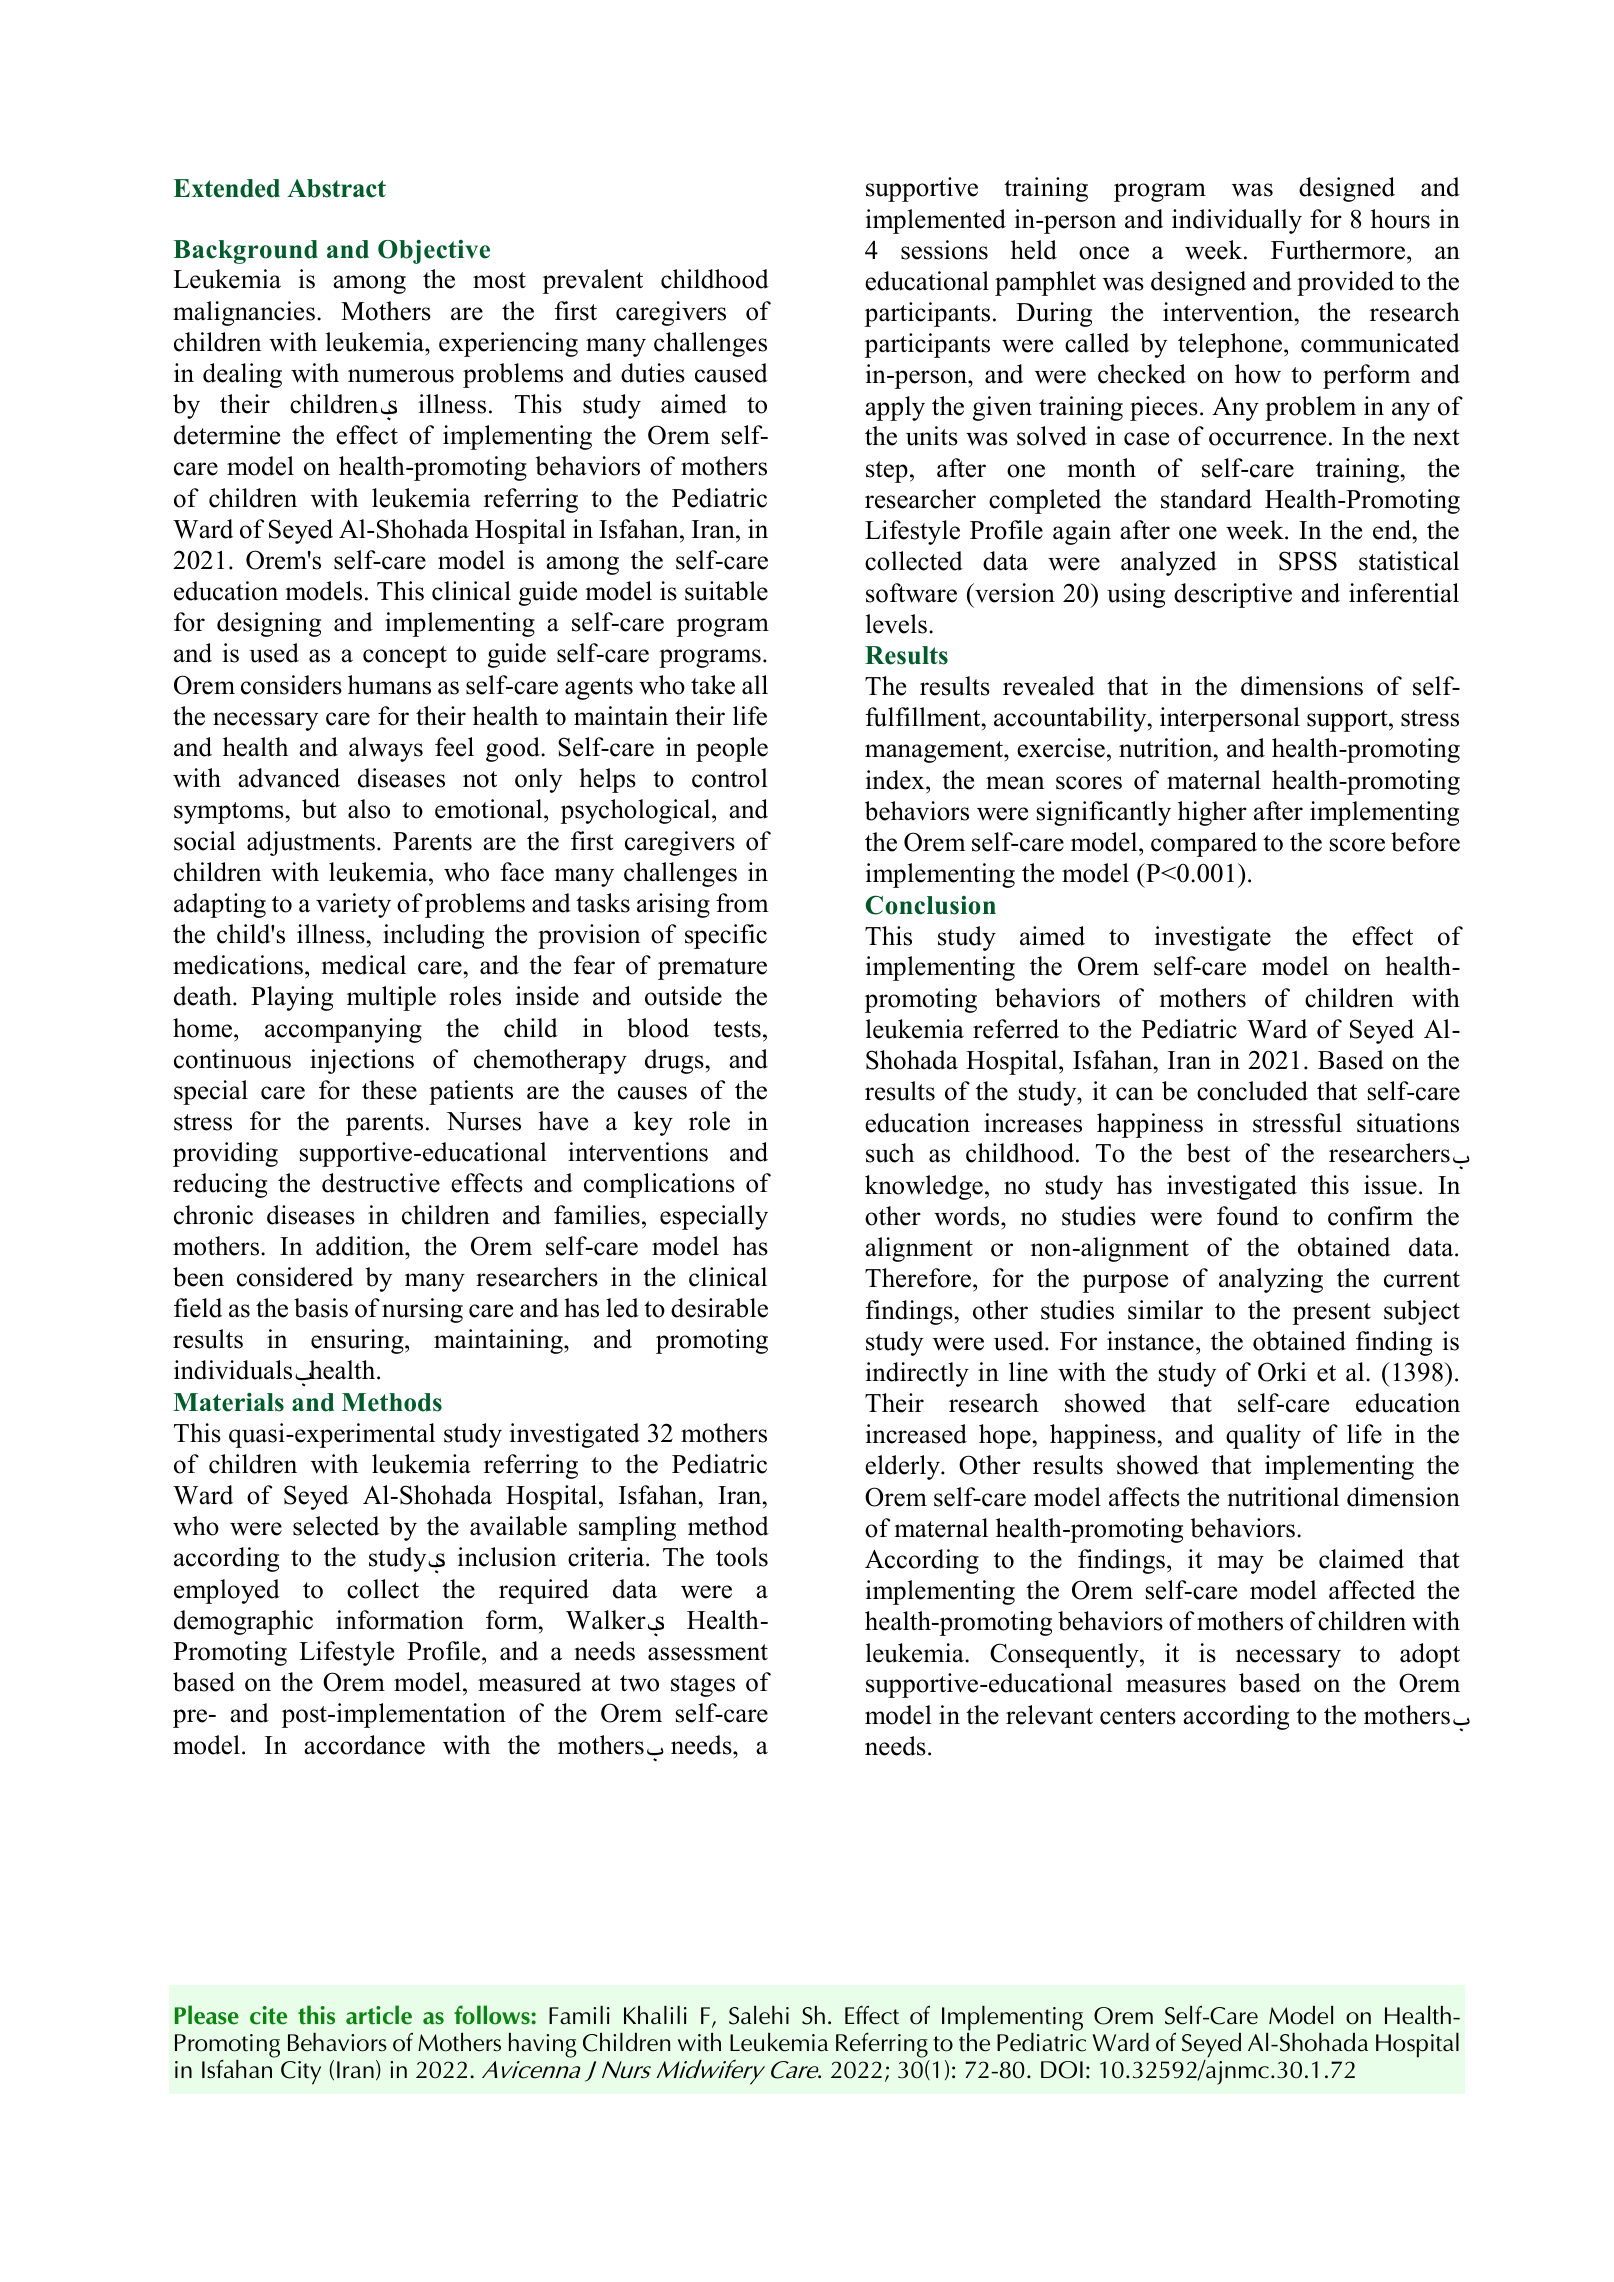 Image resolution: width=1614 pixels, height=2282 pixels. What do you see at coordinates (655, 2015) in the document?
I see `Khalili` at bounding box center [655, 2015].
